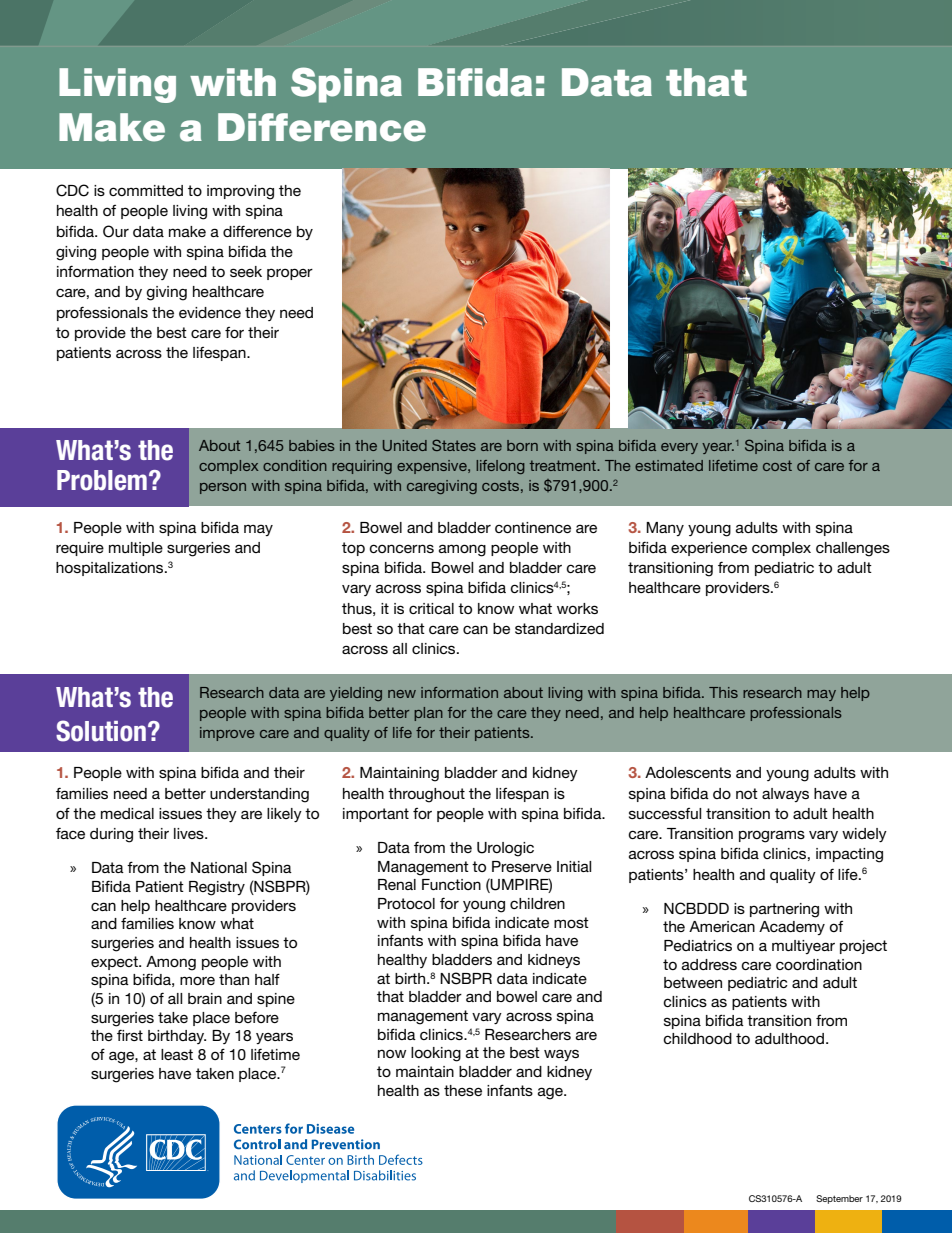  I want to click on committed, so click(146, 190).
